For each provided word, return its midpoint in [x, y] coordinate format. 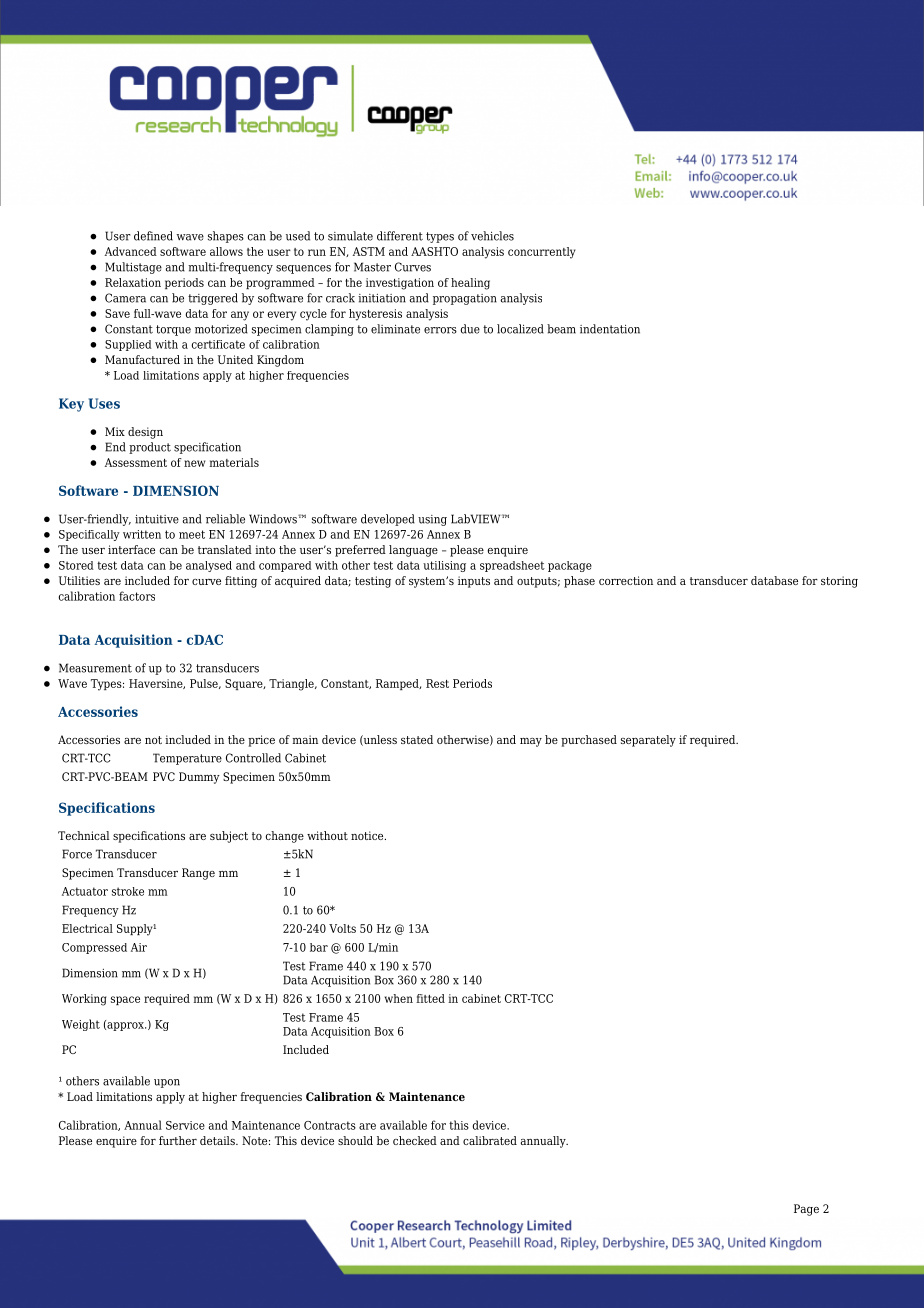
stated [417, 739]
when [399, 998]
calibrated [490, 1140]
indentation [610, 329]
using [432, 520]
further [178, 1140]
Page [806, 1210]
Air [139, 947]
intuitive [157, 519]
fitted [430, 998]
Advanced [131, 251]
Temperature [187, 759]
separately [648, 741]
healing [470, 284]
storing [839, 582]
